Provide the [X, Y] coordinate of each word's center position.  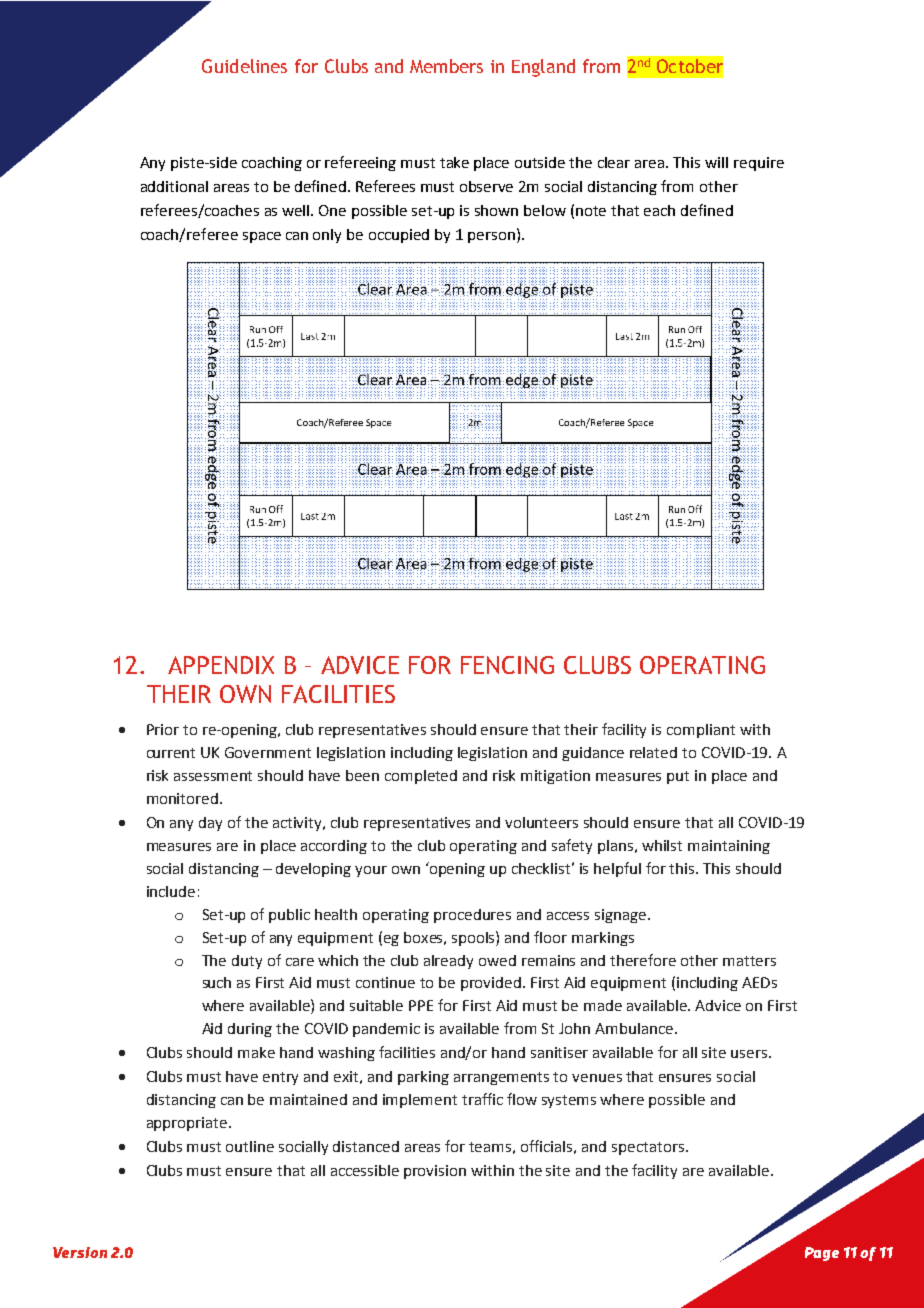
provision [435, 1172]
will [716, 162]
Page [822, 1254]
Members [446, 66]
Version [80, 1252]
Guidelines [244, 66]
